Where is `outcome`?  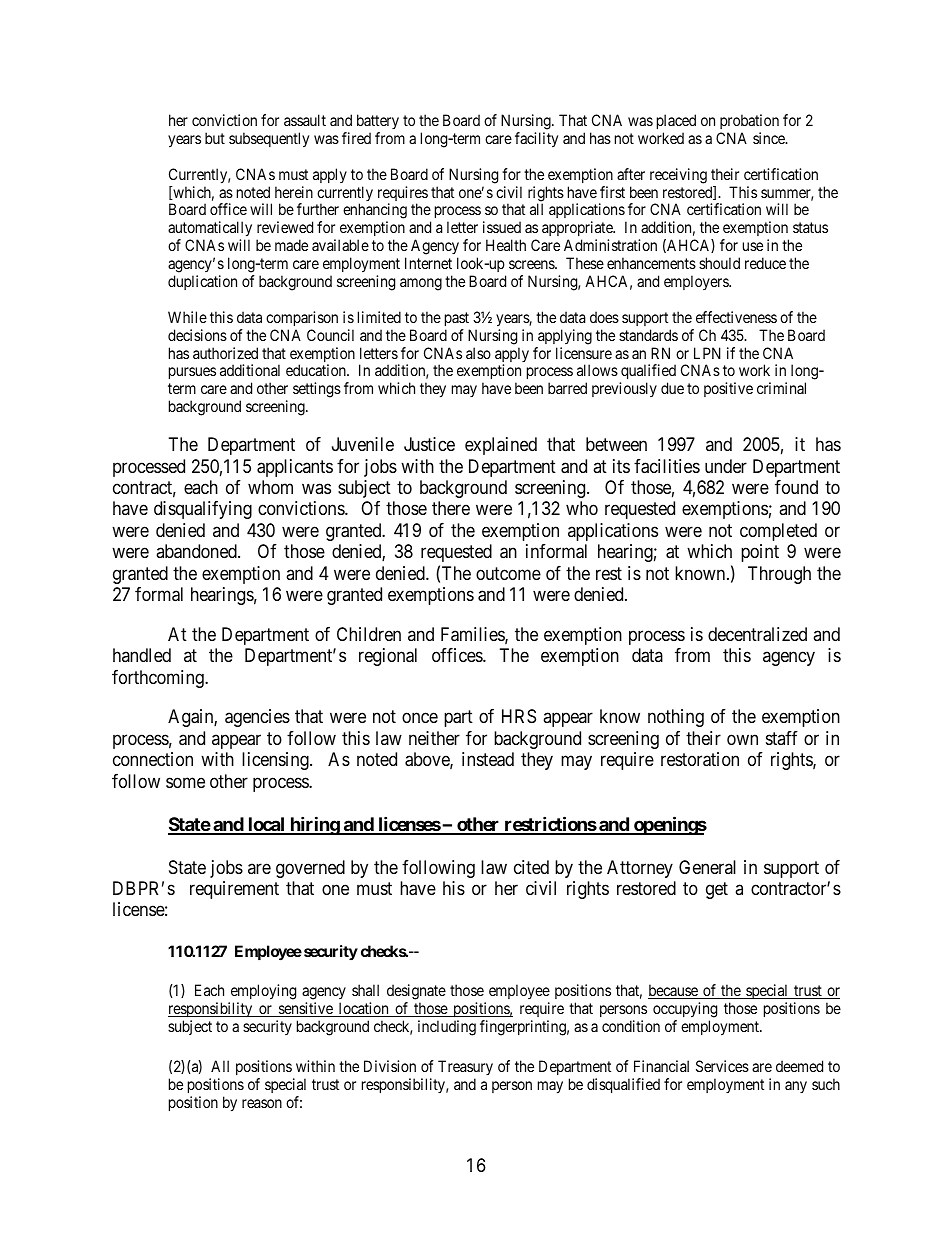
outcome is located at coordinates (508, 573).
